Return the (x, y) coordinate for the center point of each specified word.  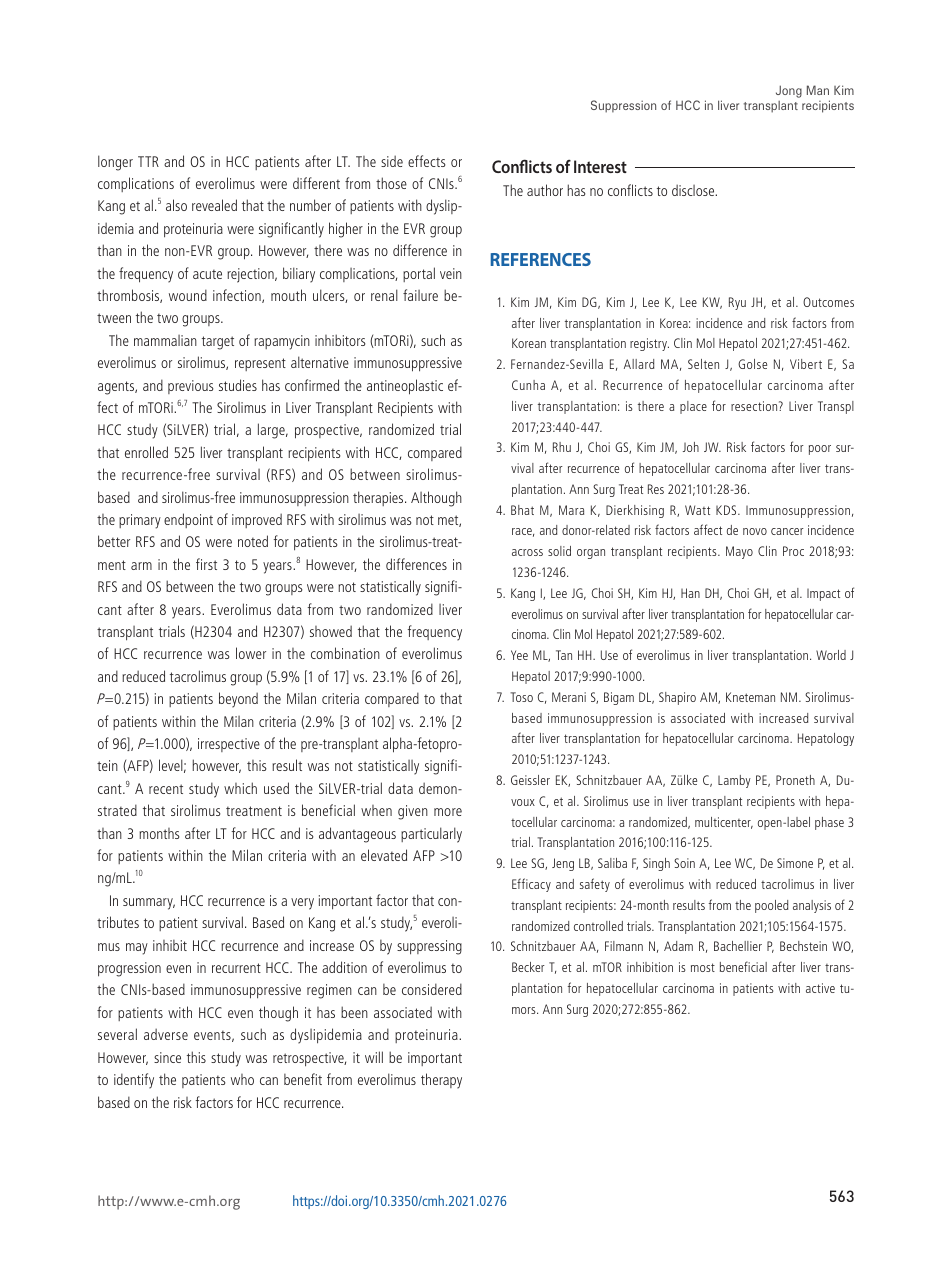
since (167, 1057)
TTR (148, 161)
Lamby (734, 781)
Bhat (522, 510)
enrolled (146, 452)
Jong (789, 91)
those (391, 183)
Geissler (530, 780)
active (820, 988)
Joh (691, 447)
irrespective (229, 745)
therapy (441, 1081)
